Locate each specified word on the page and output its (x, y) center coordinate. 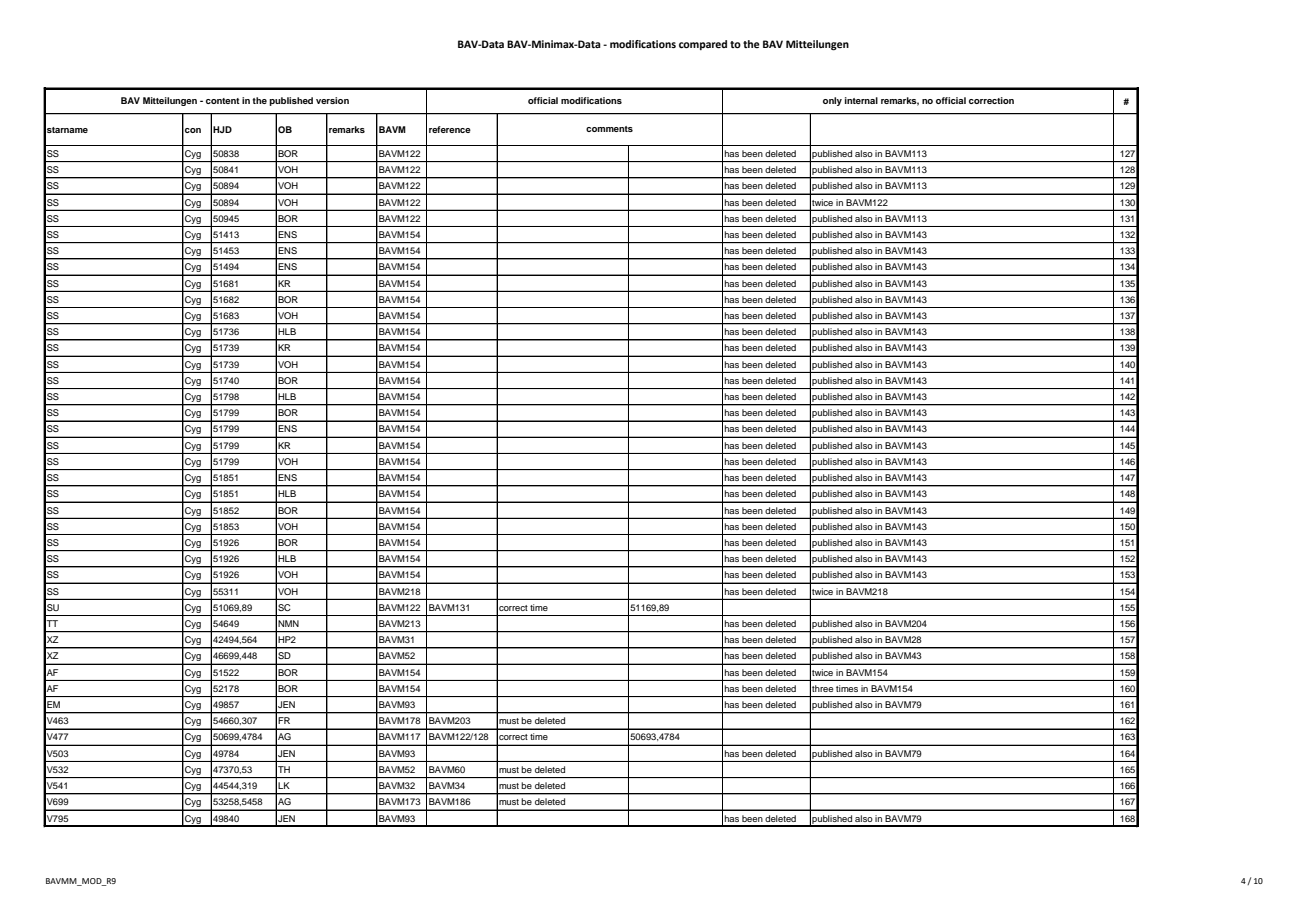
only (832, 101)
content (223, 101)
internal (861, 100)
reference (450, 129)
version (332, 100)
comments (609, 129)
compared (703, 45)
